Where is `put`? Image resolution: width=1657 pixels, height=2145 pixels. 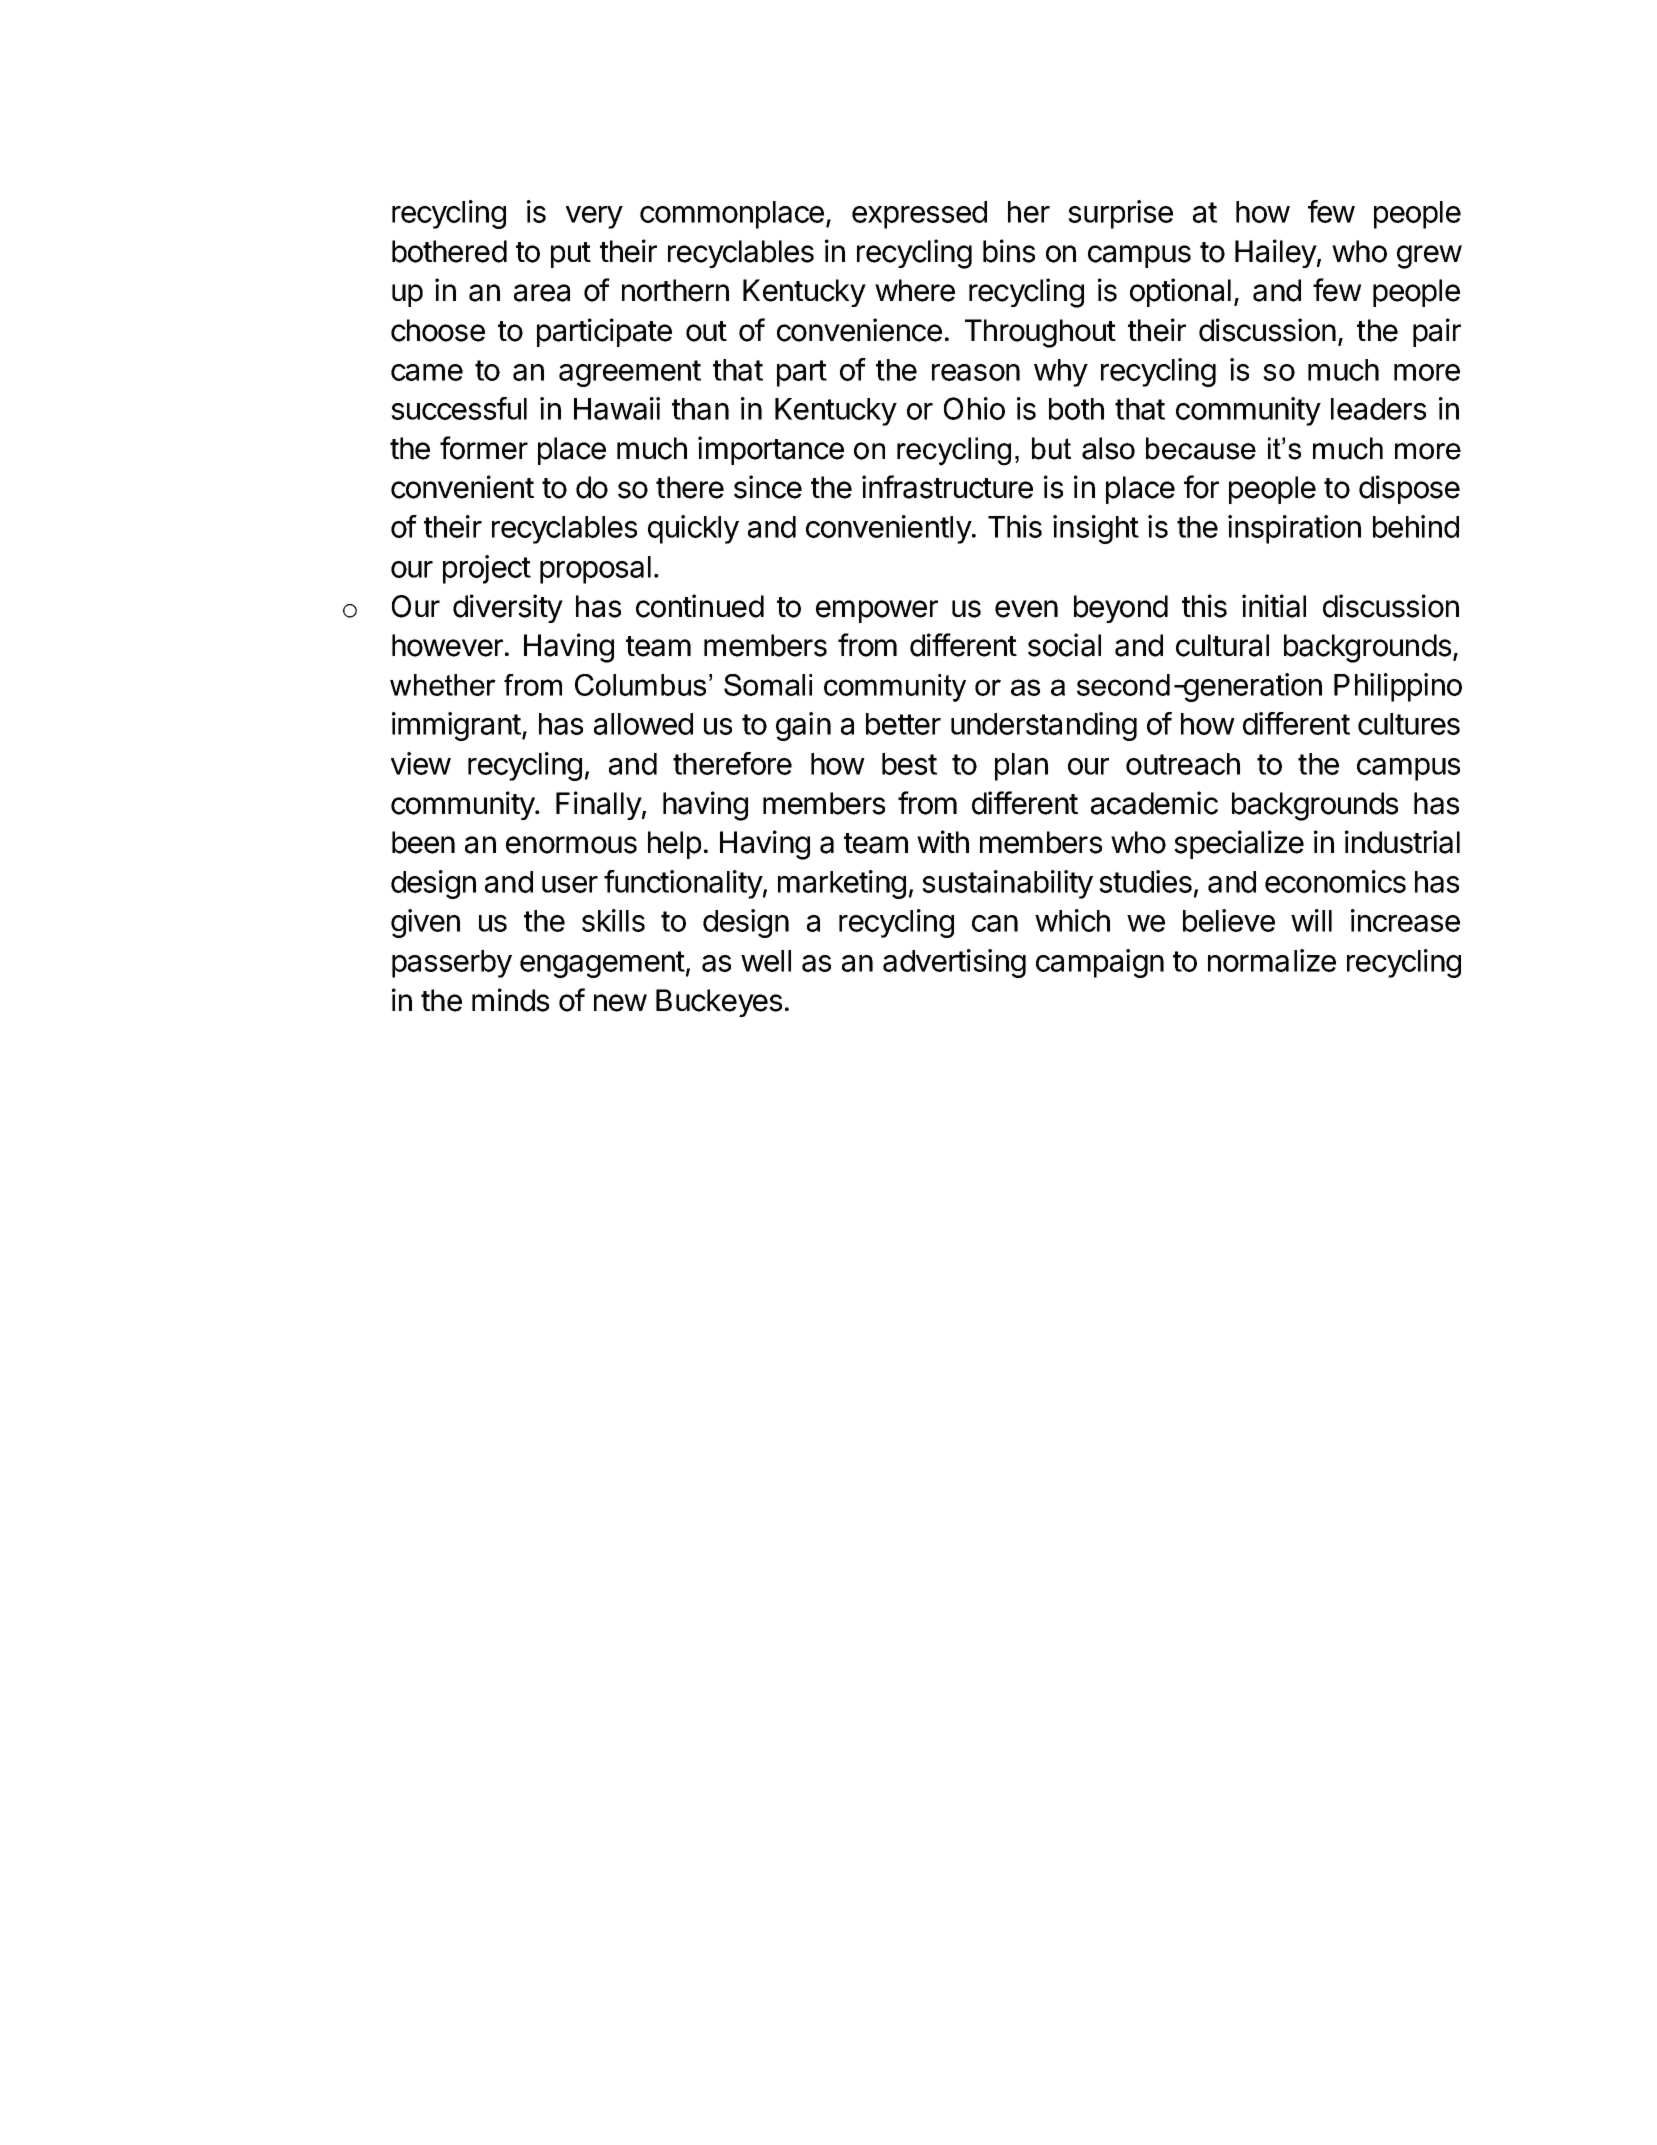
put is located at coordinates (571, 255).
